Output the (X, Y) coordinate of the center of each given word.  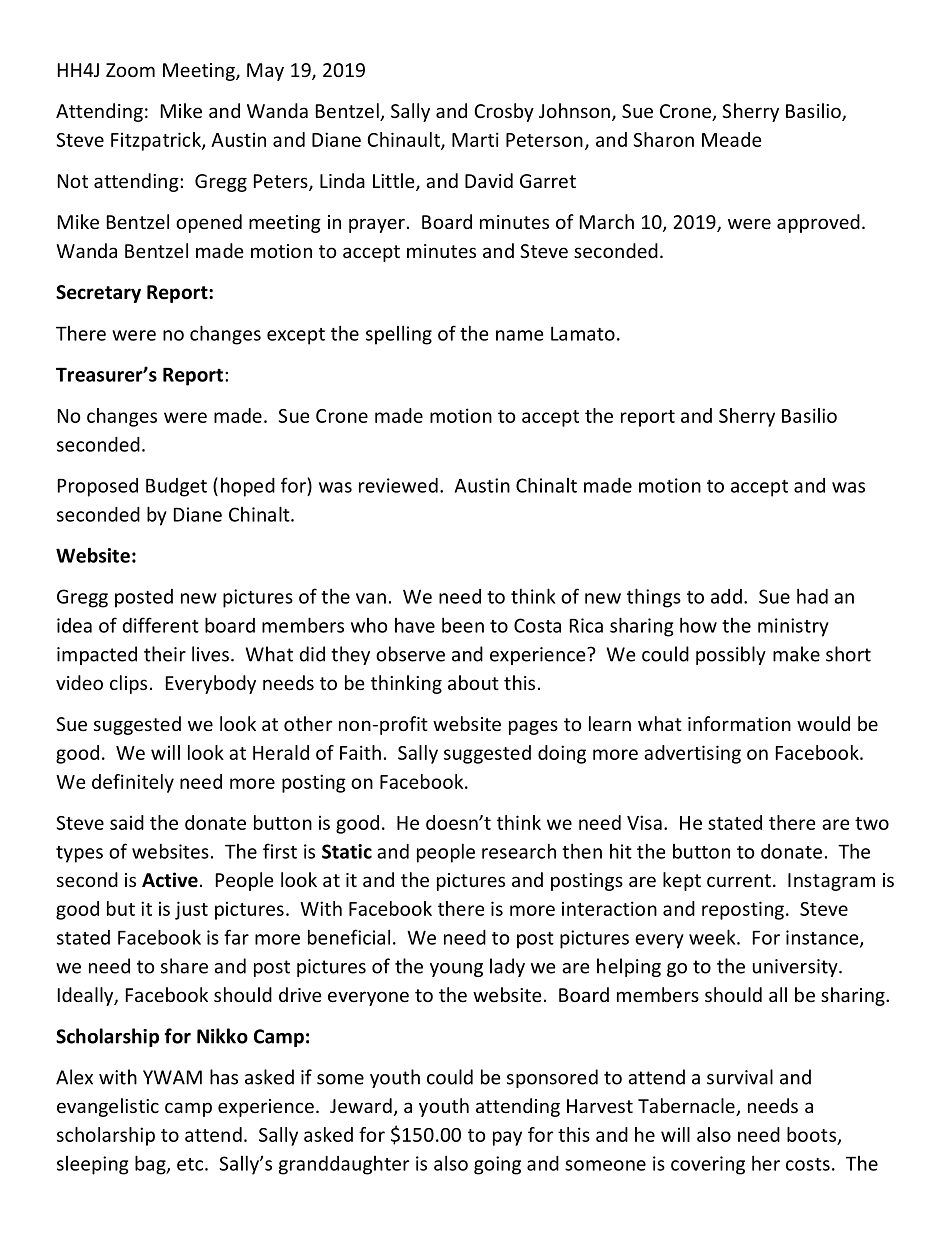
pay (507, 1138)
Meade (731, 139)
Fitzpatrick (157, 141)
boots (811, 1134)
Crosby (504, 112)
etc (190, 1164)
